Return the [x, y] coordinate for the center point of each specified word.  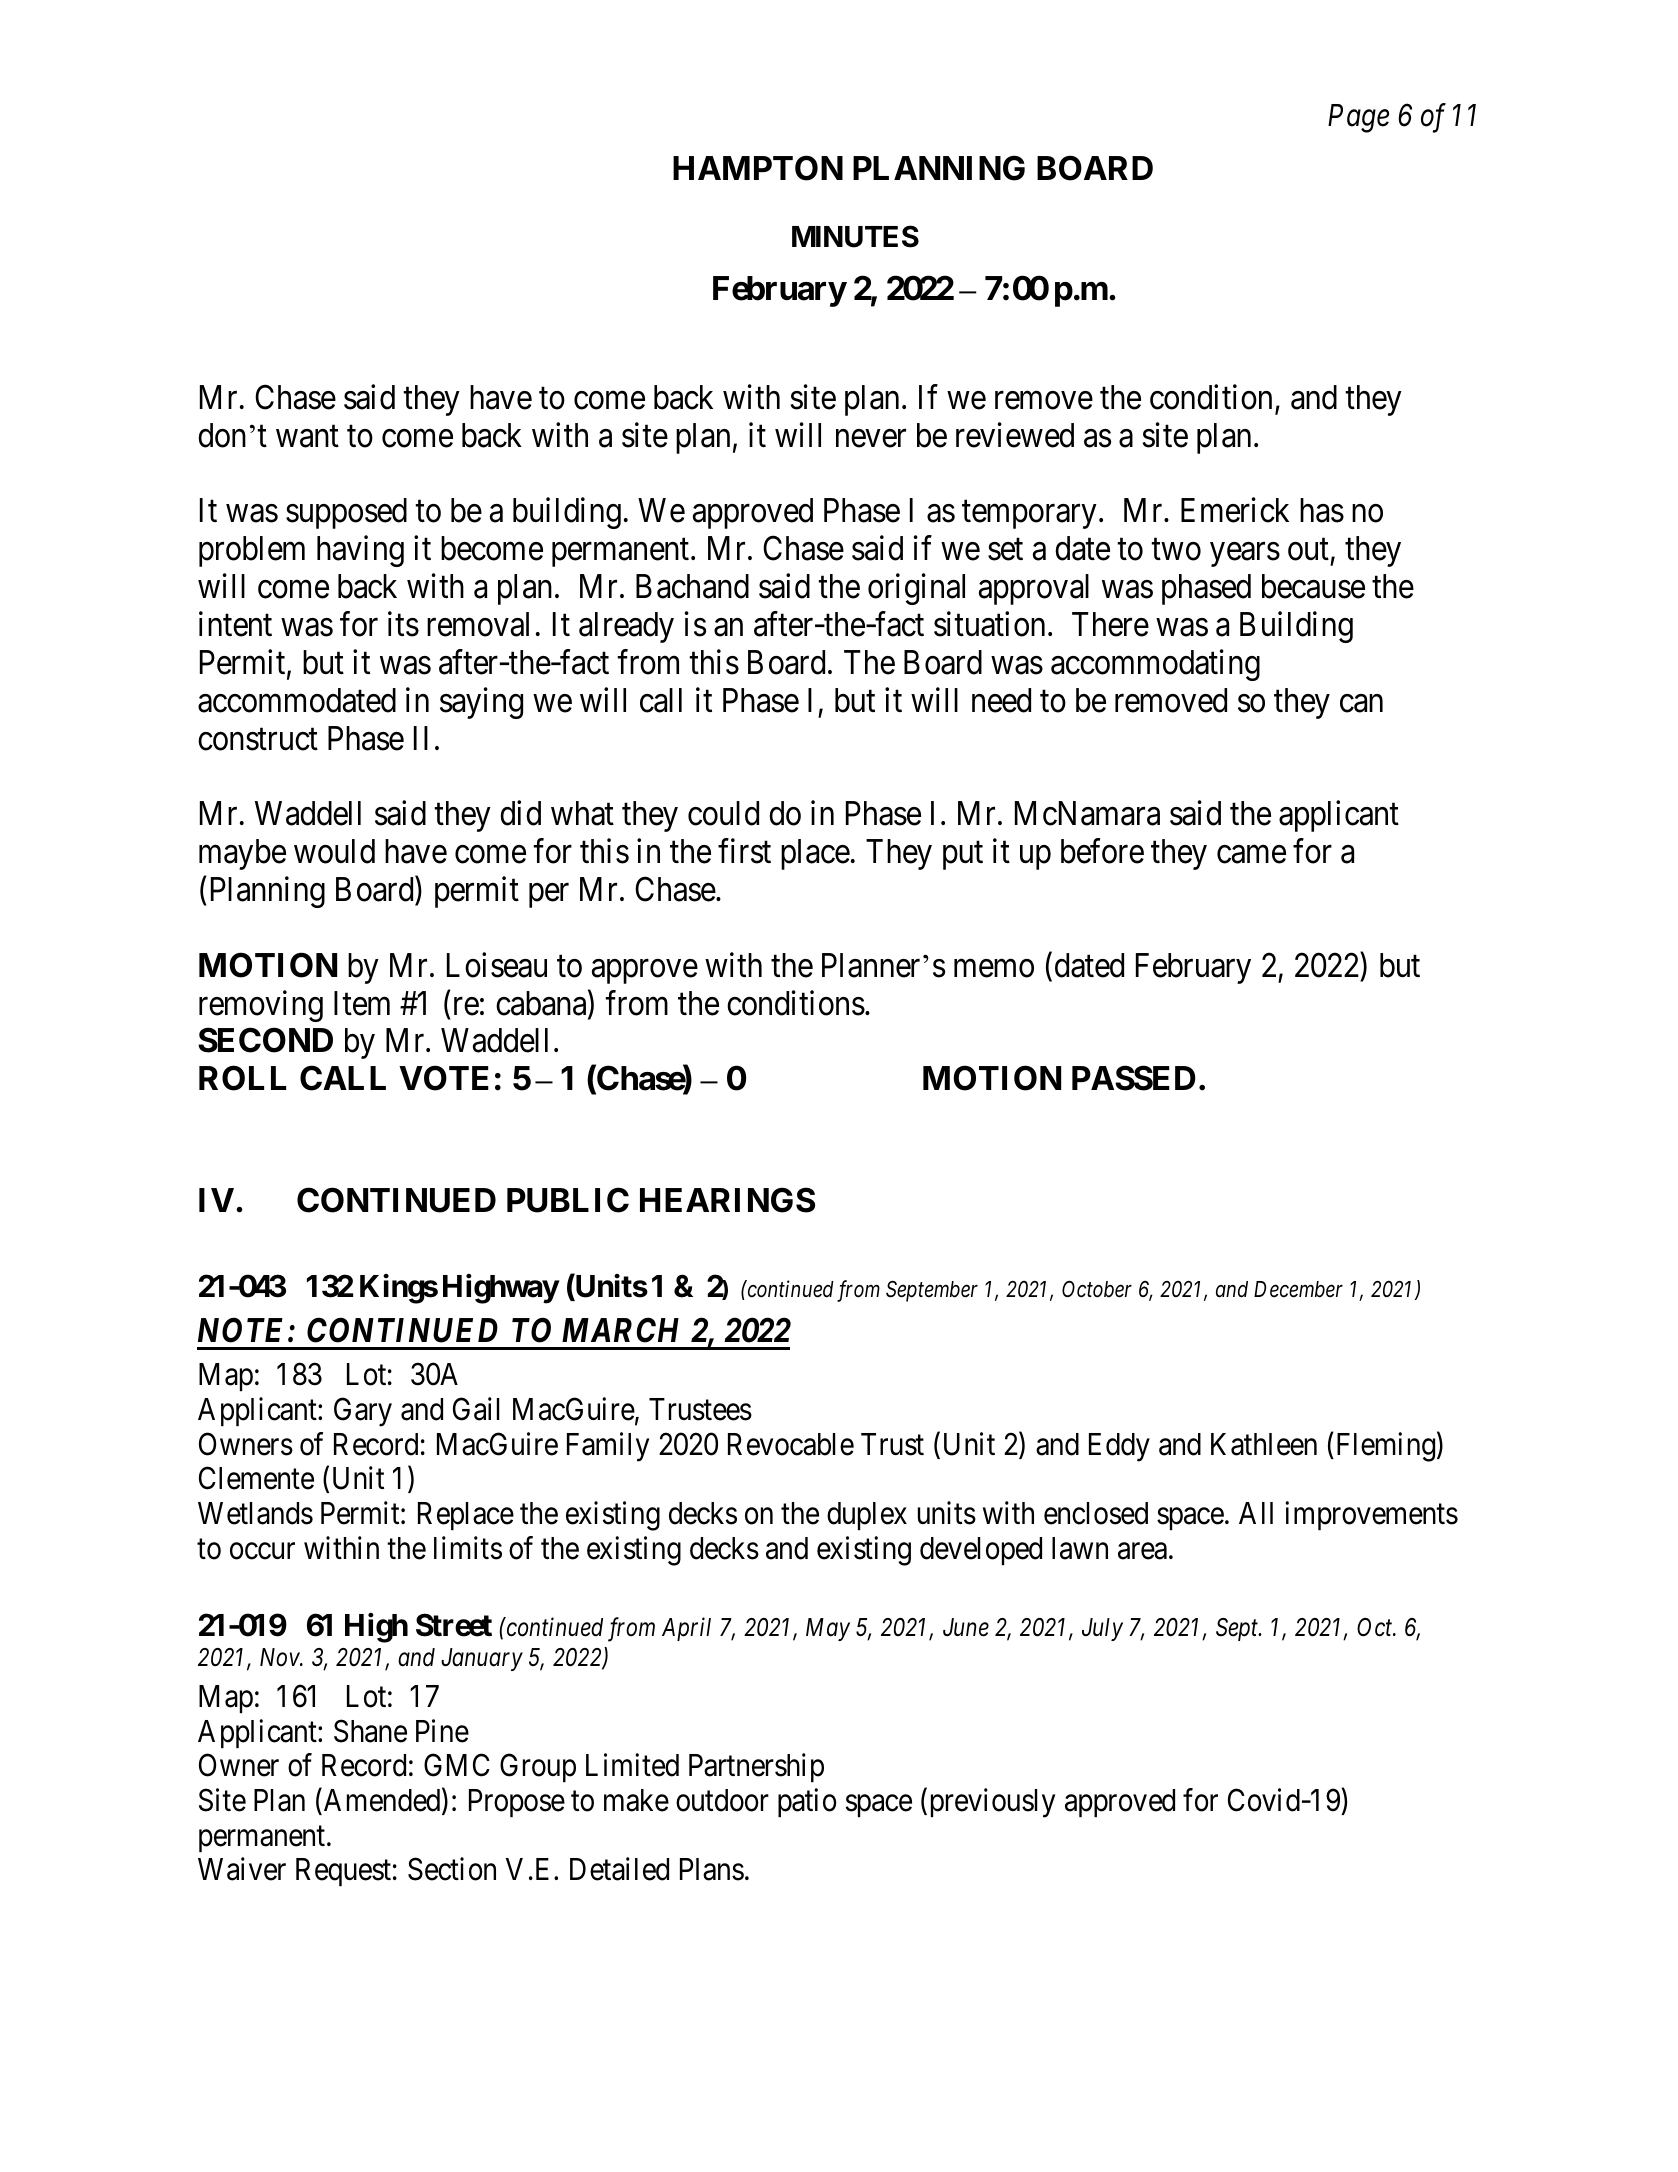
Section [452, 1869]
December [1298, 1289]
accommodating [1155, 665]
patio [807, 1802]
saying [481, 703]
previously [993, 1803]
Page [1358, 118]
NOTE [243, 1330]
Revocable [791, 1444]
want [307, 437]
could [723, 813]
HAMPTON [758, 168]
